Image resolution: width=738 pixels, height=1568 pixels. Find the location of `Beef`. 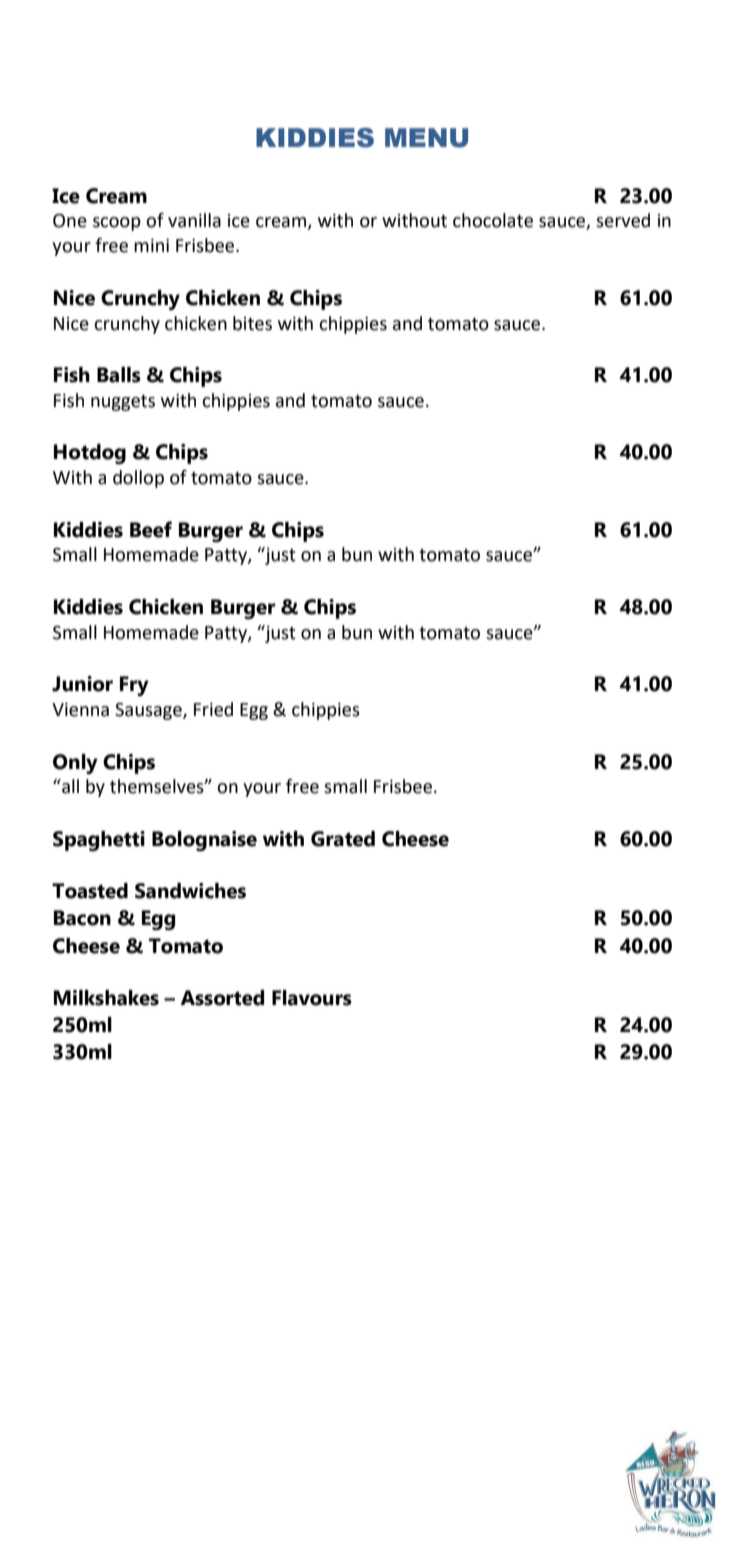

Beef is located at coordinates (151, 529).
